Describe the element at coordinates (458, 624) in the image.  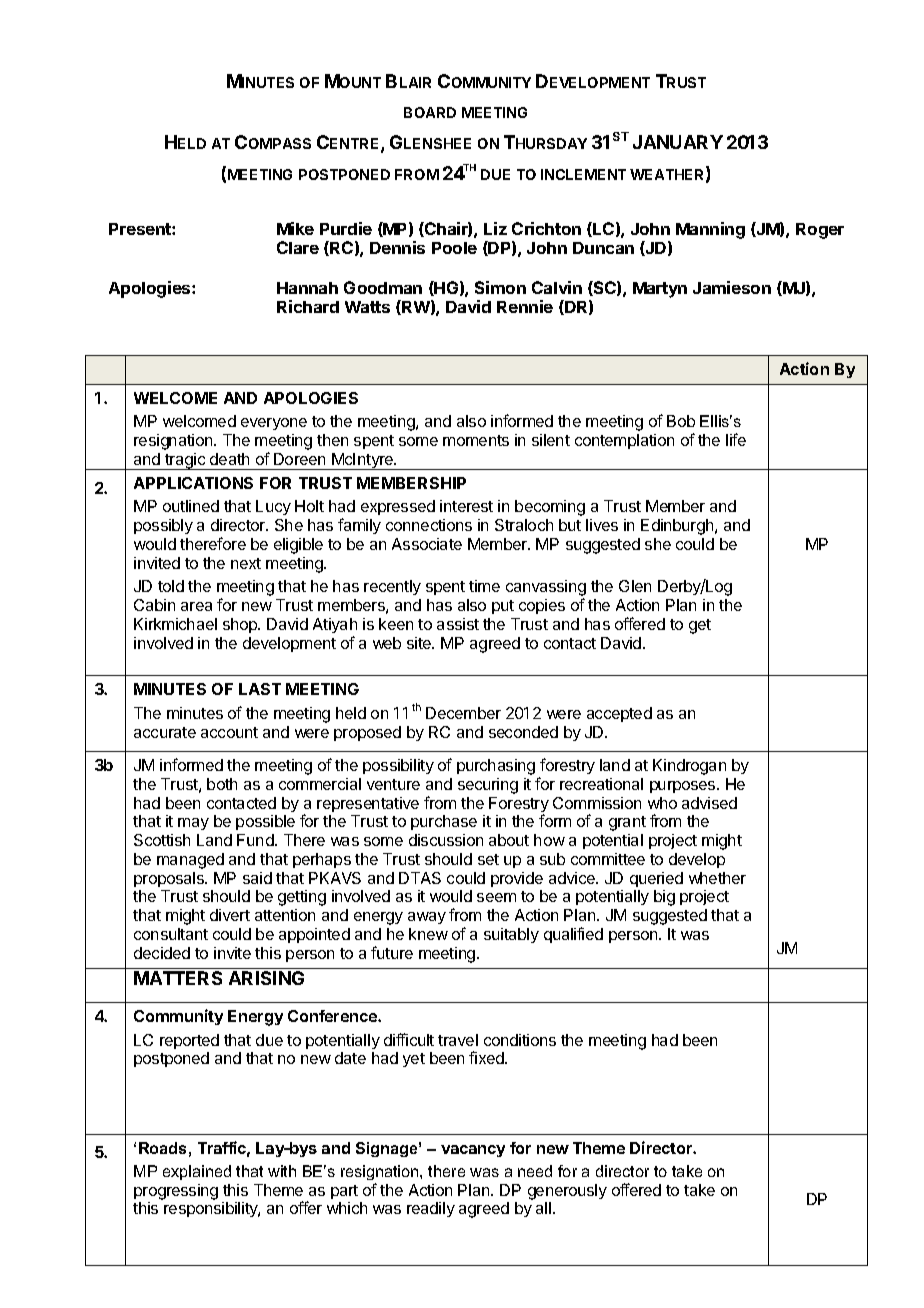
I see `assist` at that location.
